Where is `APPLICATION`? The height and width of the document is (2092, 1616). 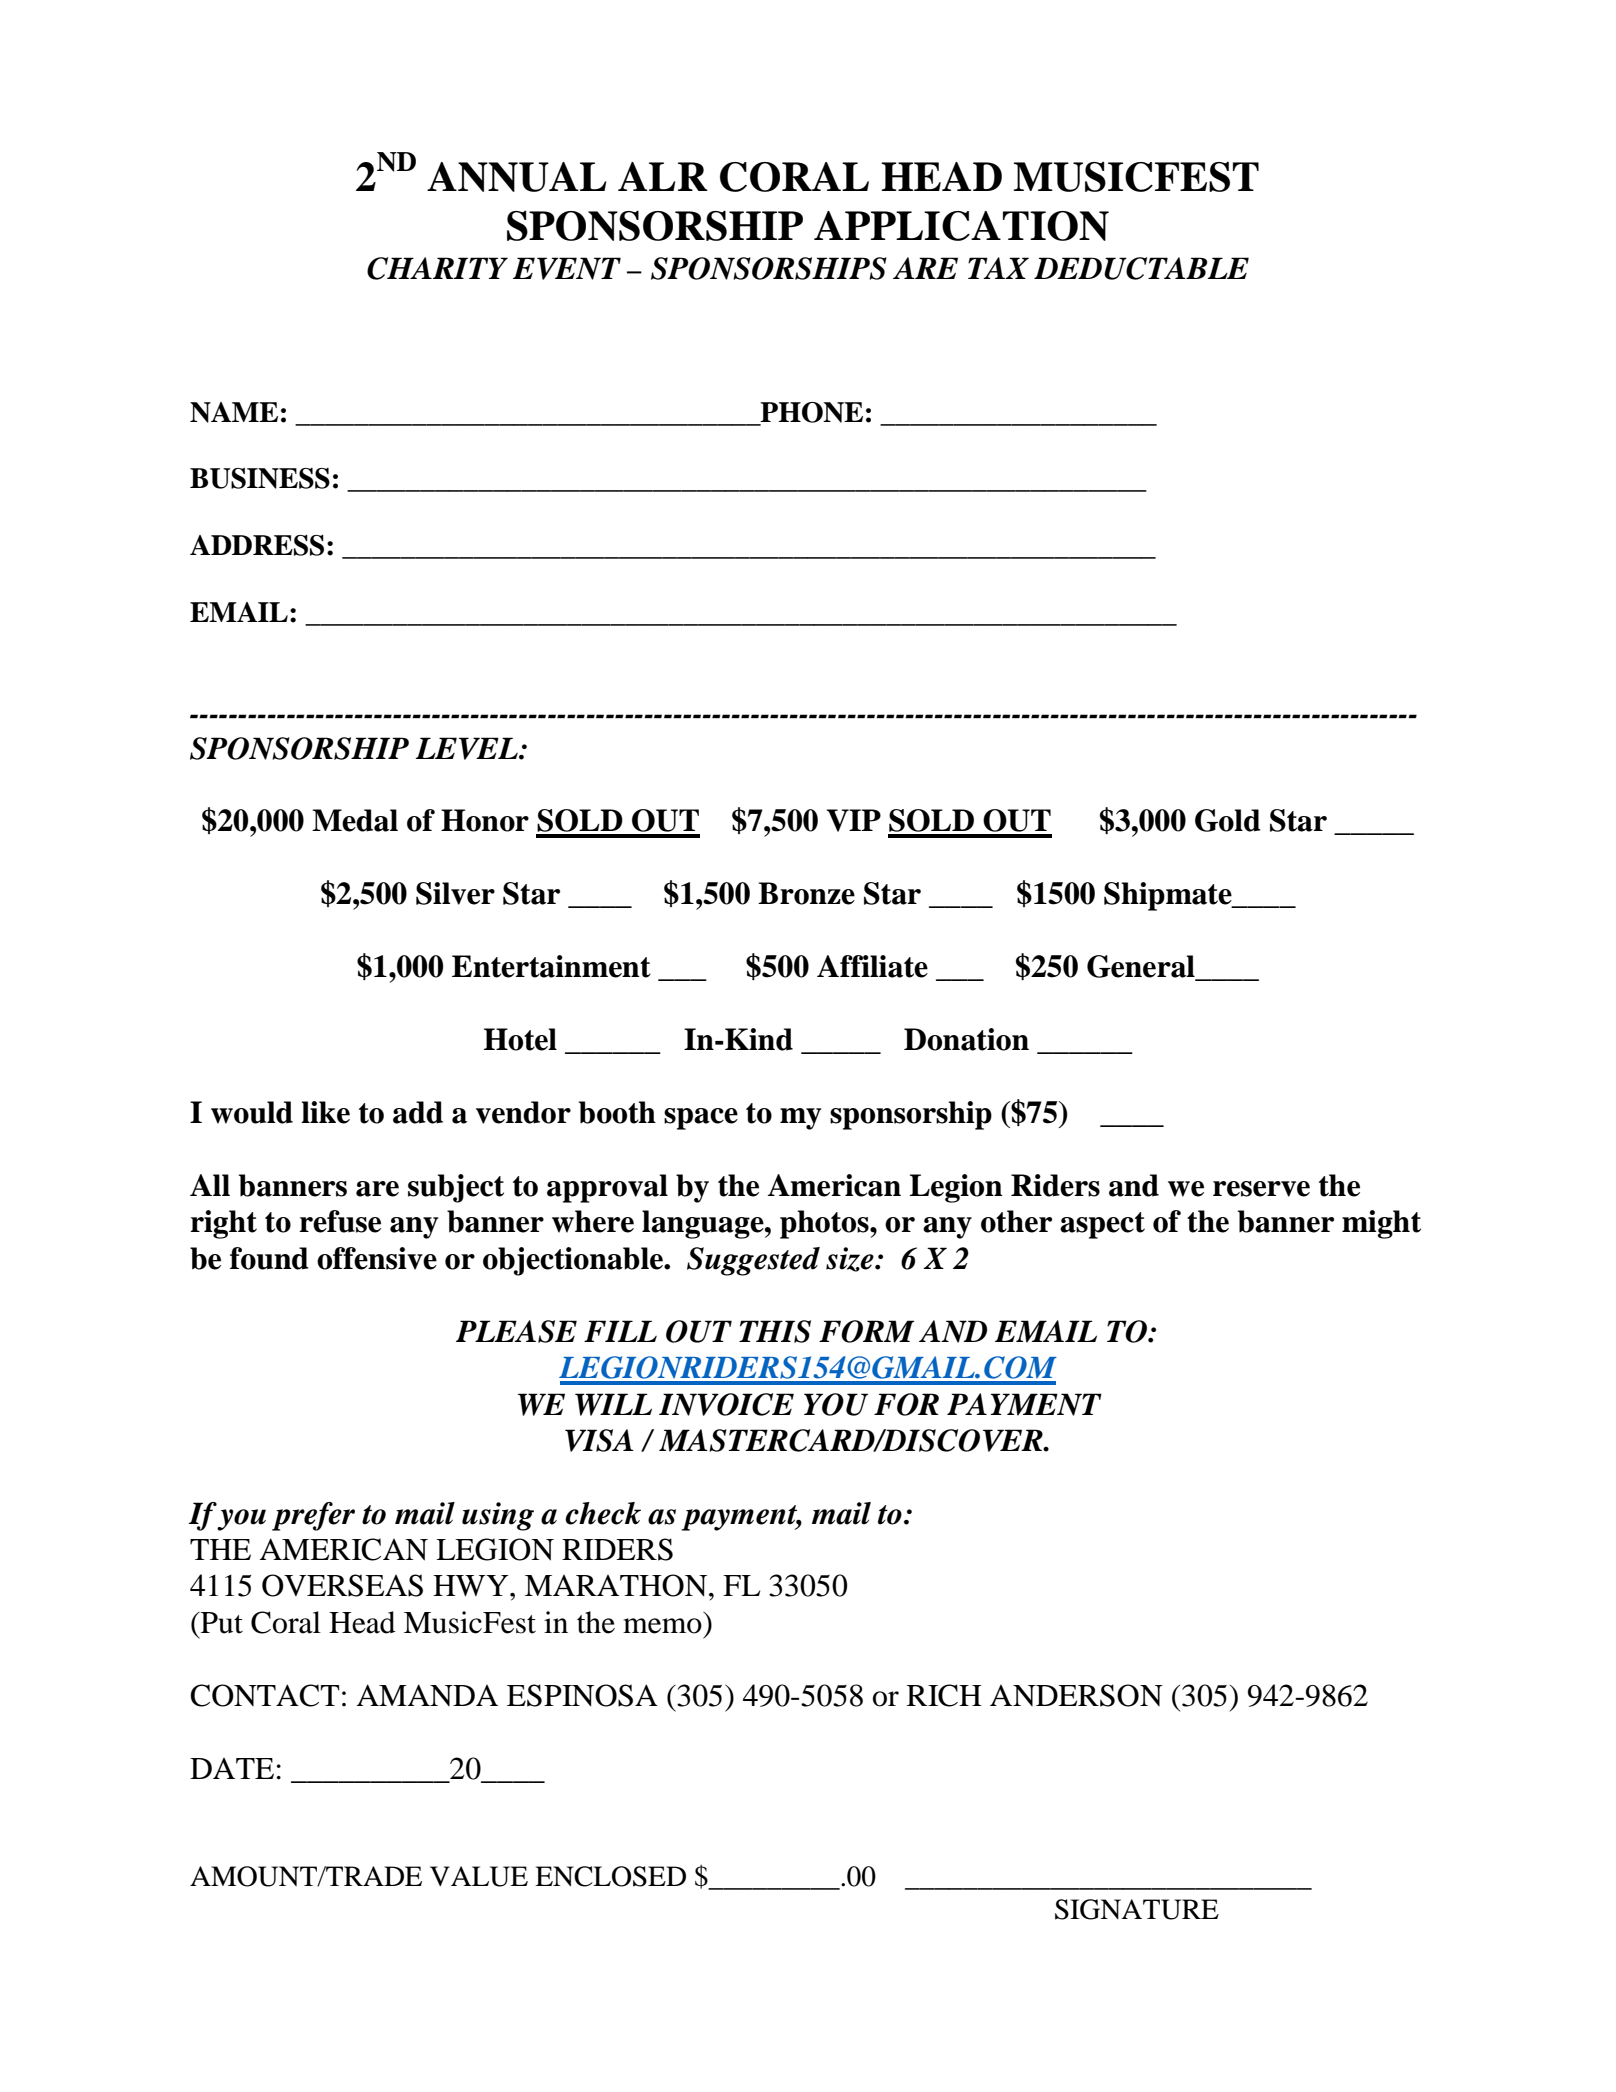 APPLICATION is located at coordinates (961, 226).
